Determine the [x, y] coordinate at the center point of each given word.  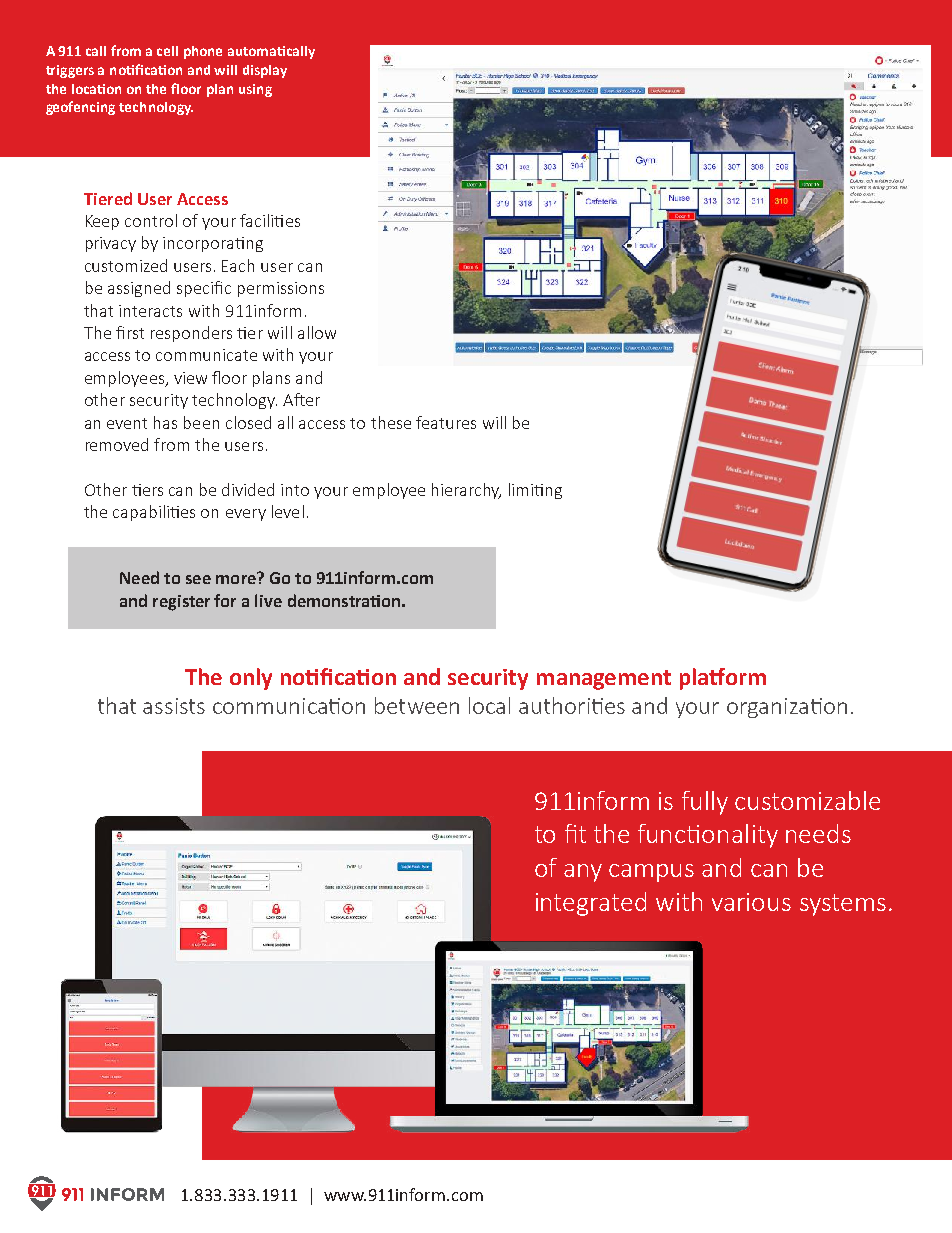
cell [167, 51]
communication [289, 706]
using [255, 90]
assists [174, 706]
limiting [535, 491]
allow [317, 332]
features [446, 422]
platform [723, 679]
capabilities [154, 513]
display [265, 71]
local [489, 705]
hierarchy [466, 491]
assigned [139, 289]
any [583, 873]
